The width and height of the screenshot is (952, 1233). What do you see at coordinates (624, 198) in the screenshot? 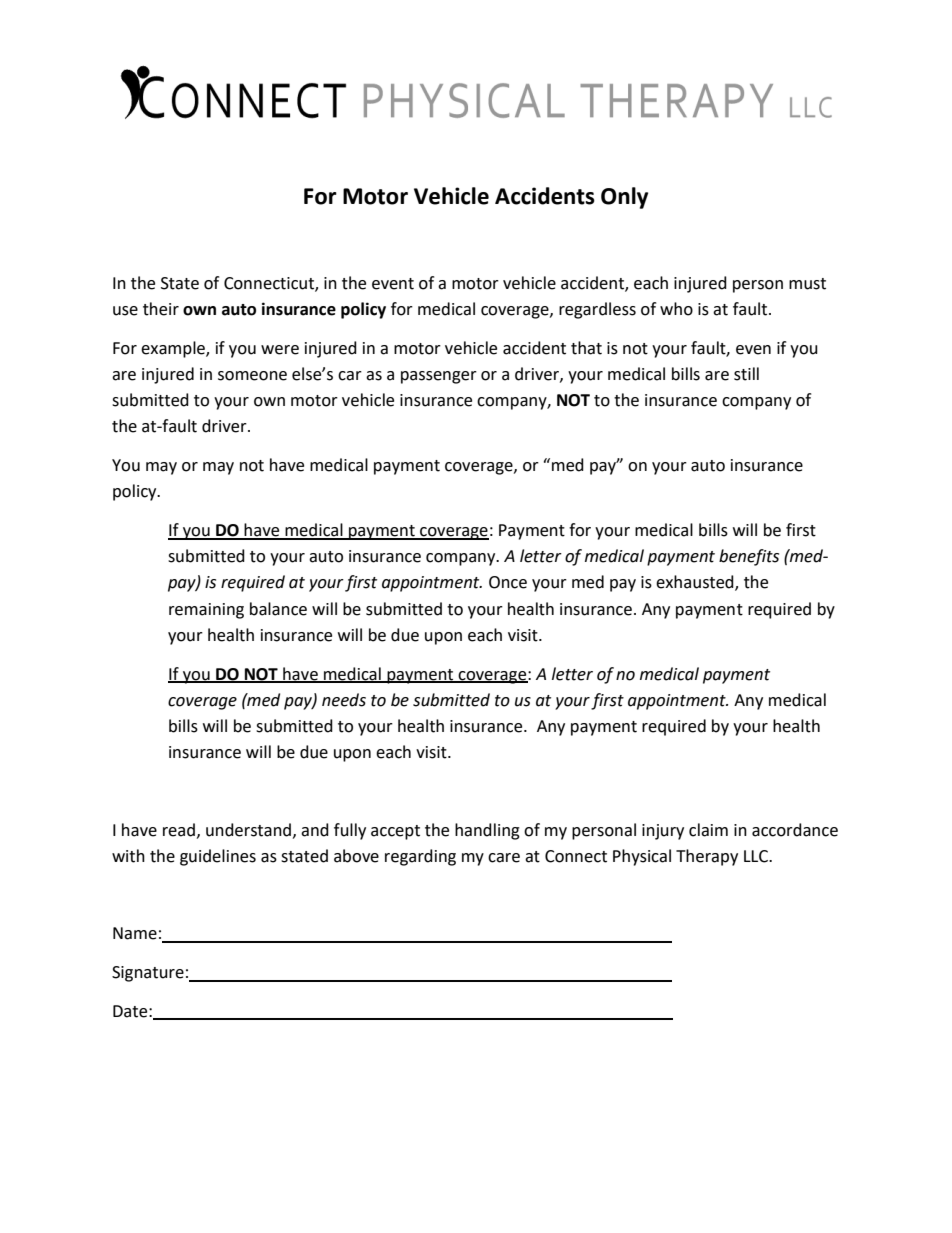
I see `Only` at bounding box center [624, 198].
